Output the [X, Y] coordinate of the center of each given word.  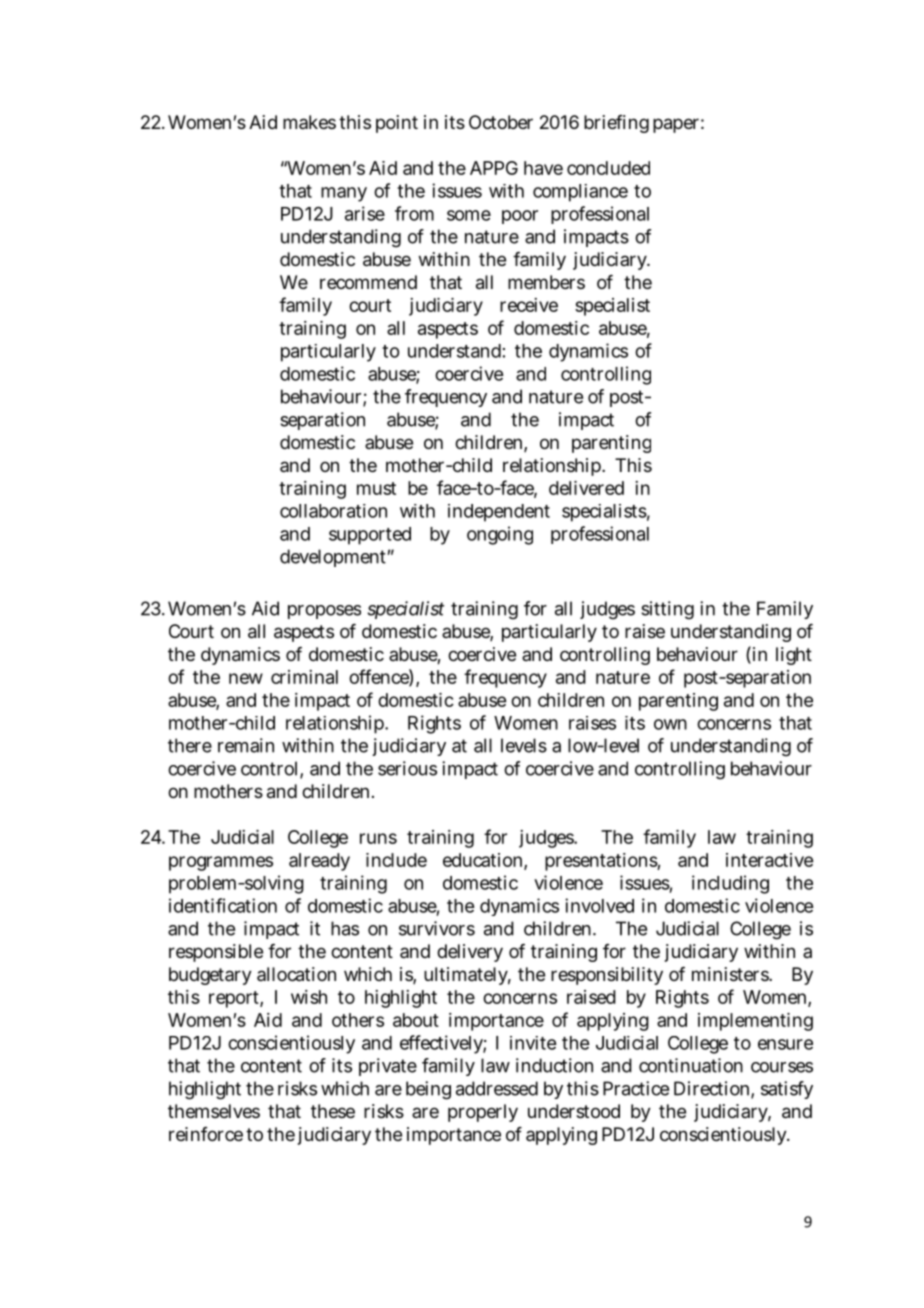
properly [483, 1113]
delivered [586, 488]
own [670, 724]
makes [309, 122]
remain [246, 745]
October [501, 122]
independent [499, 513]
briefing [616, 124]
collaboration [333, 511]
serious [407, 768]
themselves [214, 1111]
